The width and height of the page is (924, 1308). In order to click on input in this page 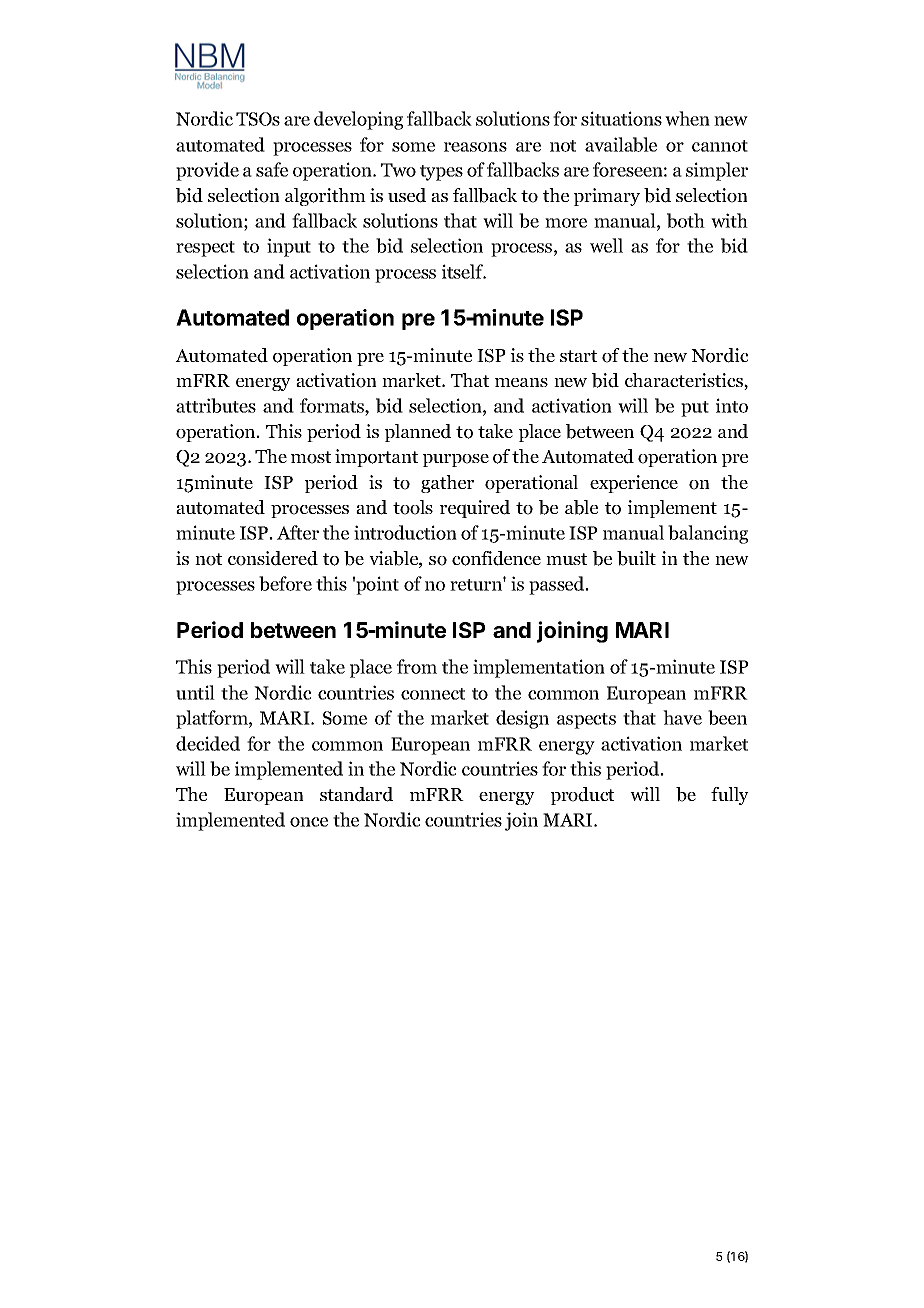, I will do `click(289, 247)`.
